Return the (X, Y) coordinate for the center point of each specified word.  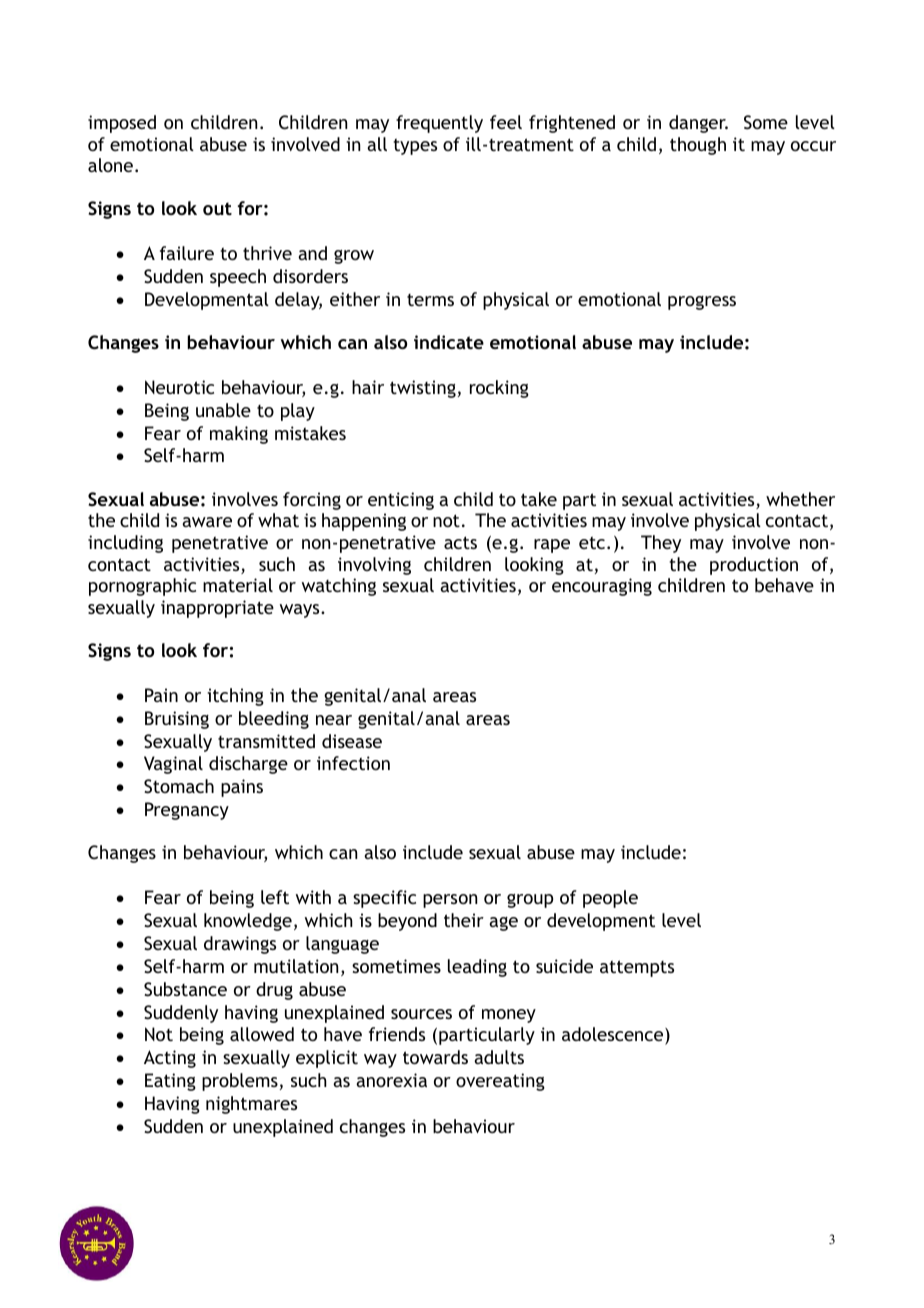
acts (460, 542)
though (698, 146)
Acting (170, 1059)
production (754, 566)
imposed (122, 124)
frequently (439, 124)
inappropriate (217, 609)
